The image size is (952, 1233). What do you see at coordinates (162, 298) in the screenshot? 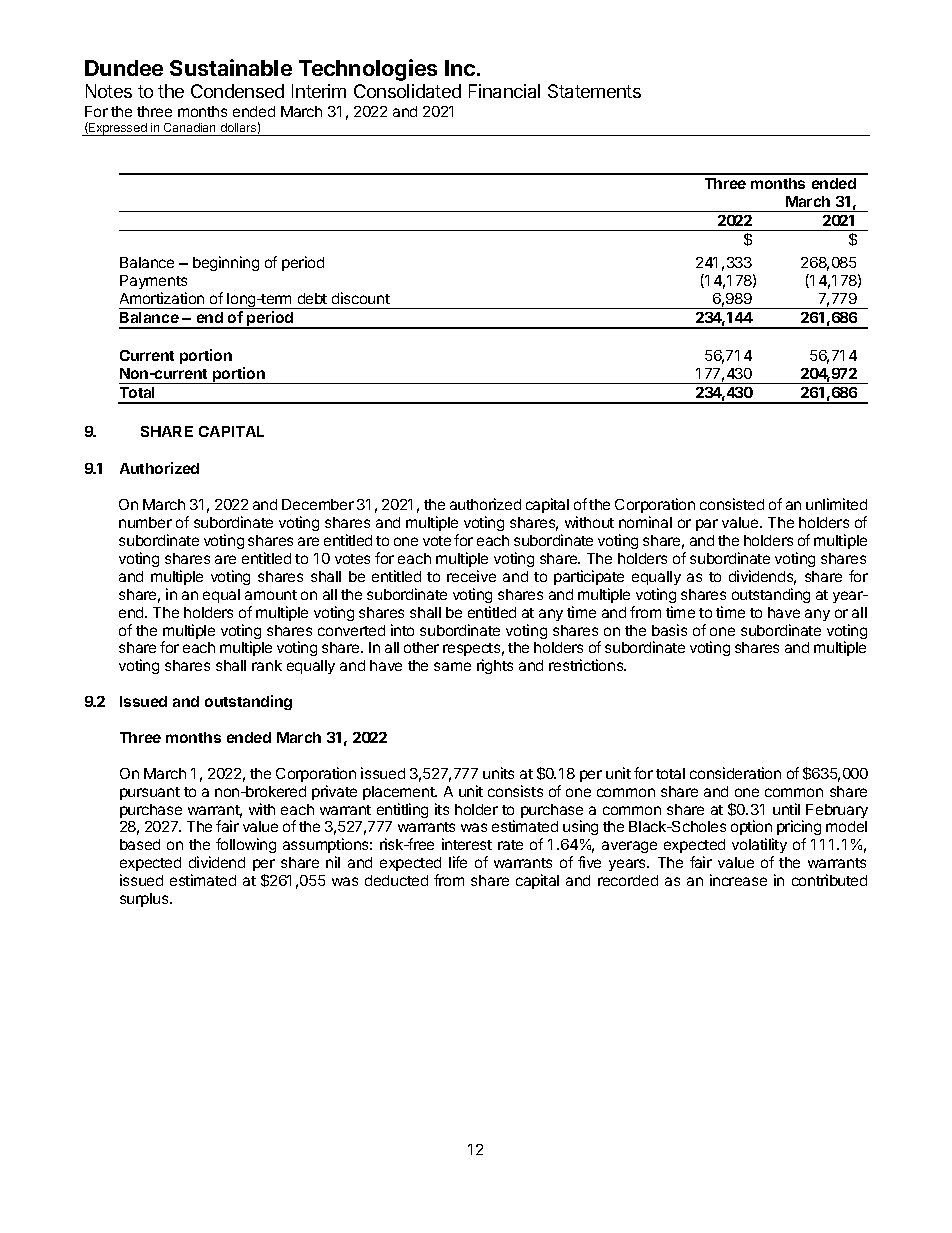
I see `Amortization` at bounding box center [162, 298].
